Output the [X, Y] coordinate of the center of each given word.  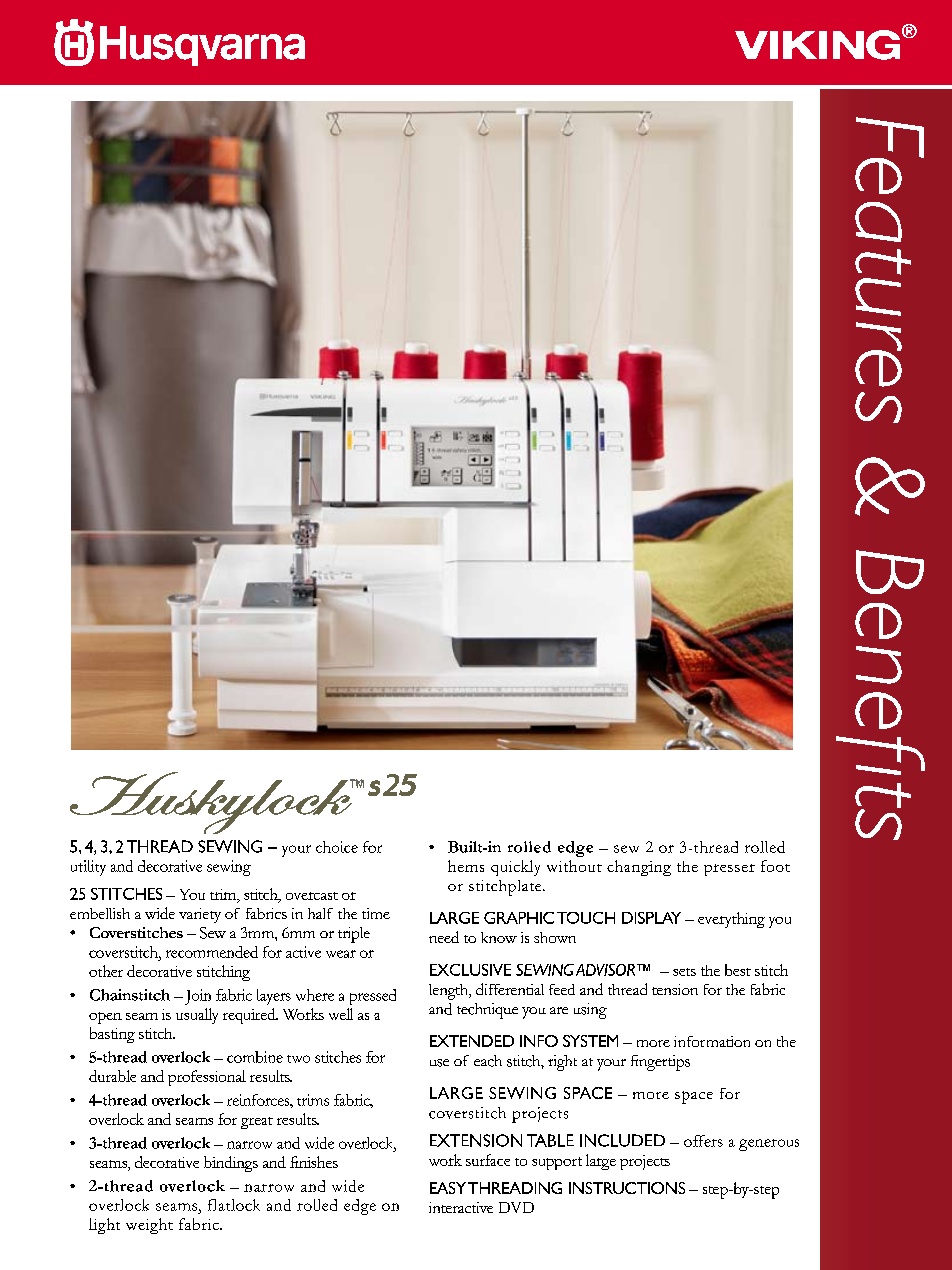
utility [88, 868]
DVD [516, 1207]
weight [149, 1226]
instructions [627, 1188]
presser [729, 870]
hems [466, 866]
